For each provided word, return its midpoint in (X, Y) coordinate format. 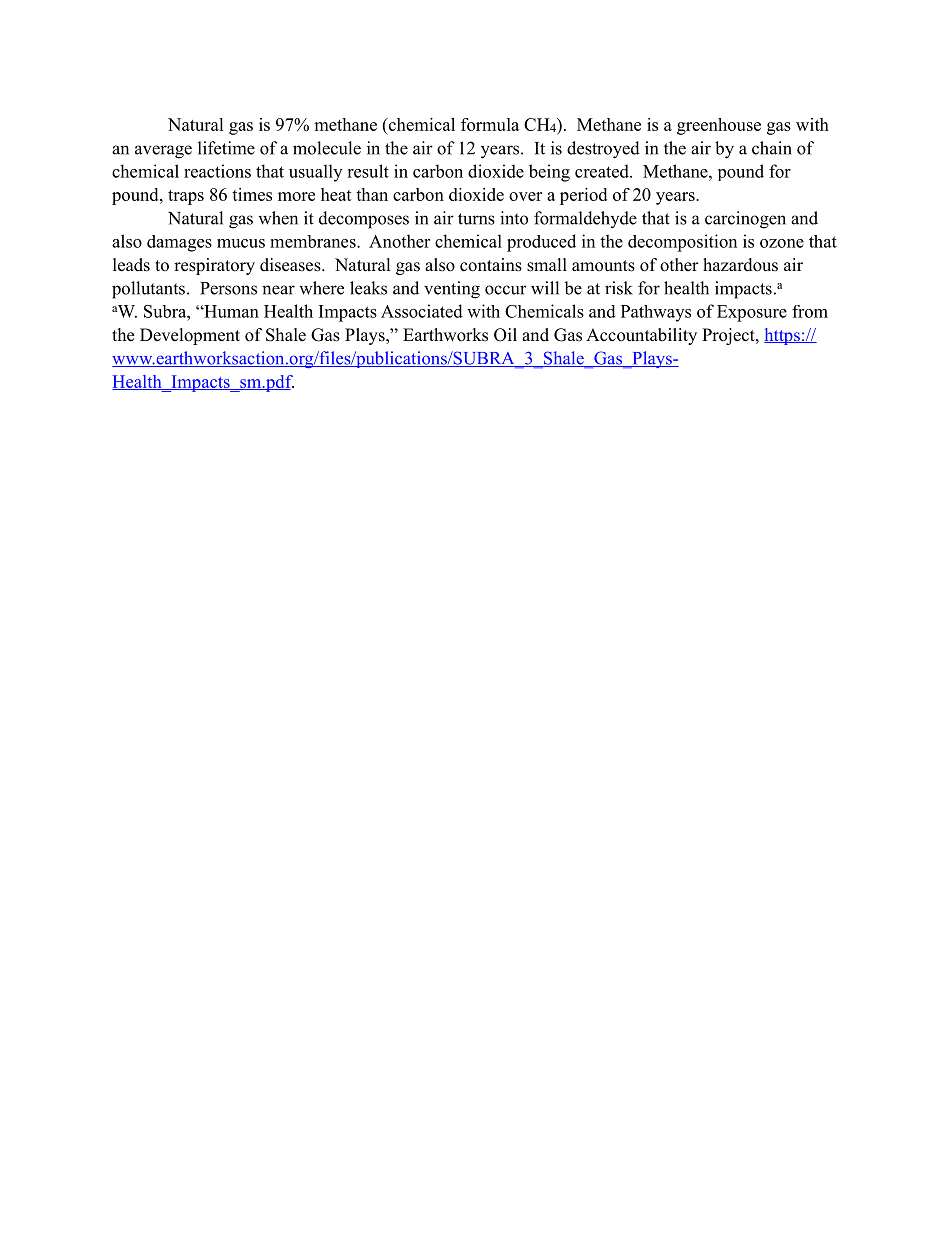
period (583, 196)
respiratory (214, 266)
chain (772, 148)
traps (186, 197)
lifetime (226, 148)
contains (491, 265)
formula (490, 124)
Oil (505, 335)
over (525, 196)
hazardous (740, 265)
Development (190, 336)
